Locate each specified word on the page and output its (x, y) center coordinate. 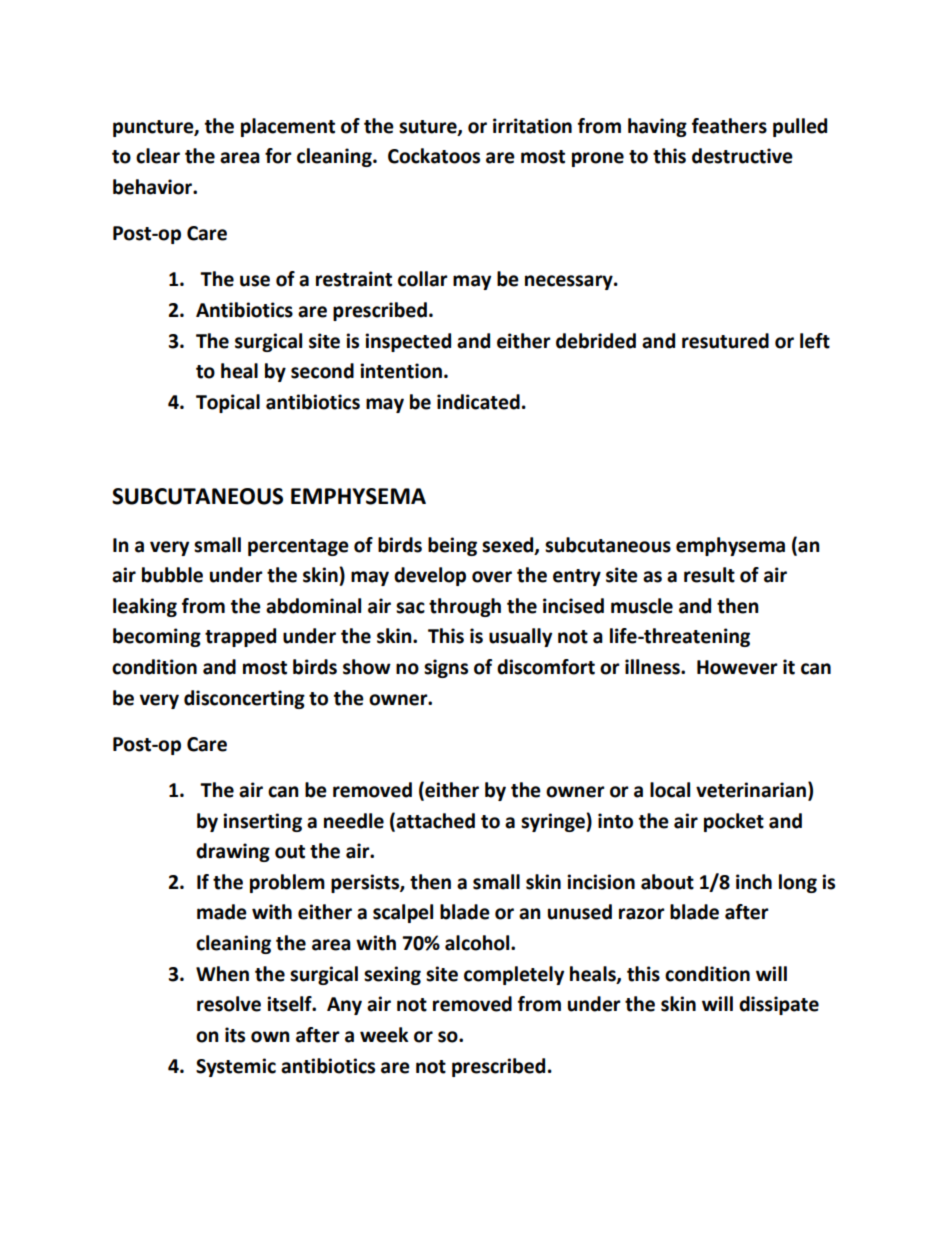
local (670, 790)
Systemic (236, 1067)
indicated (478, 402)
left (815, 341)
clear (158, 156)
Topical (228, 403)
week (384, 1035)
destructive (742, 156)
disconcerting (244, 699)
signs (446, 668)
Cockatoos (434, 156)
